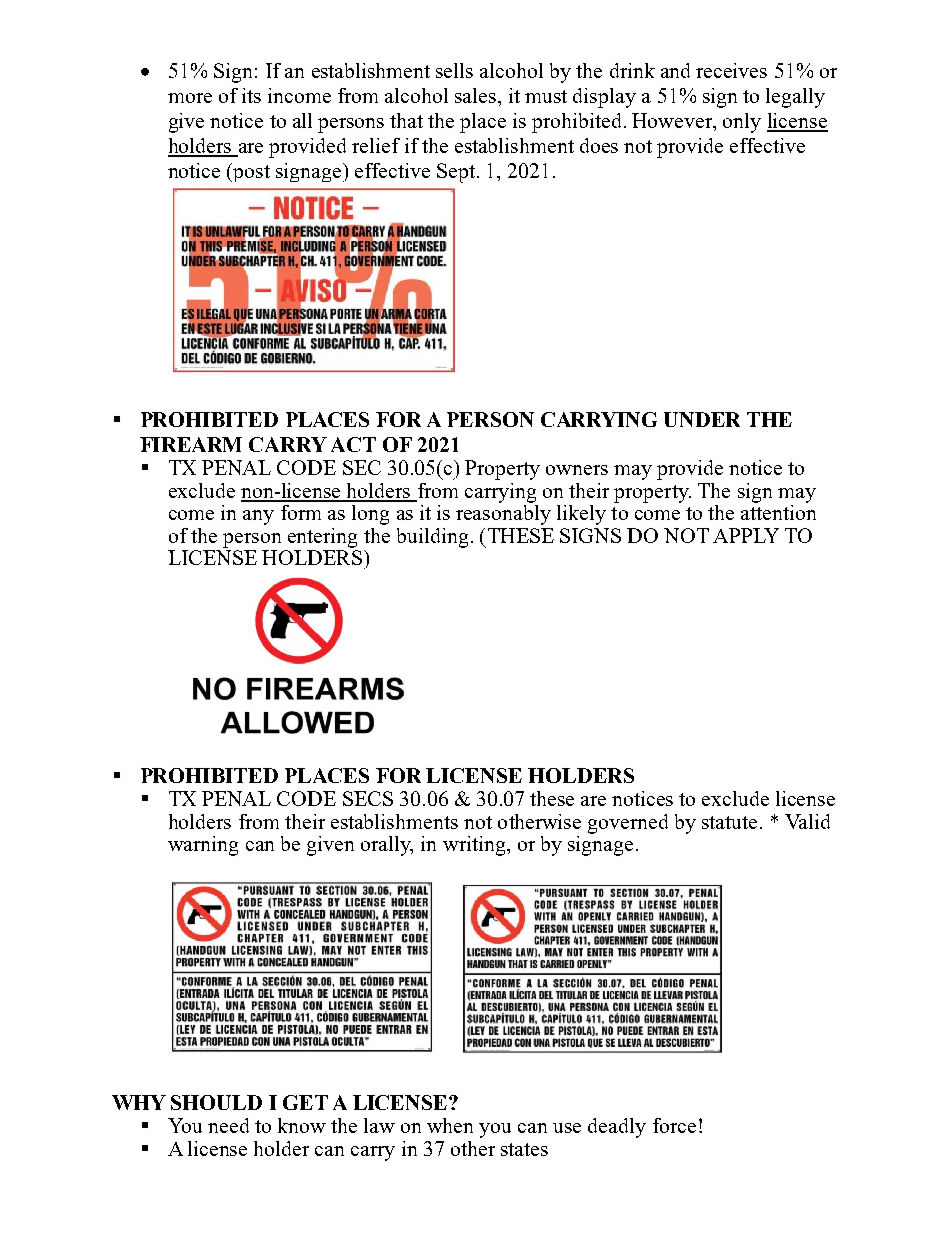 This page has width=952, height=1233. What do you see at coordinates (742, 123) in the page?
I see `only` at bounding box center [742, 123].
